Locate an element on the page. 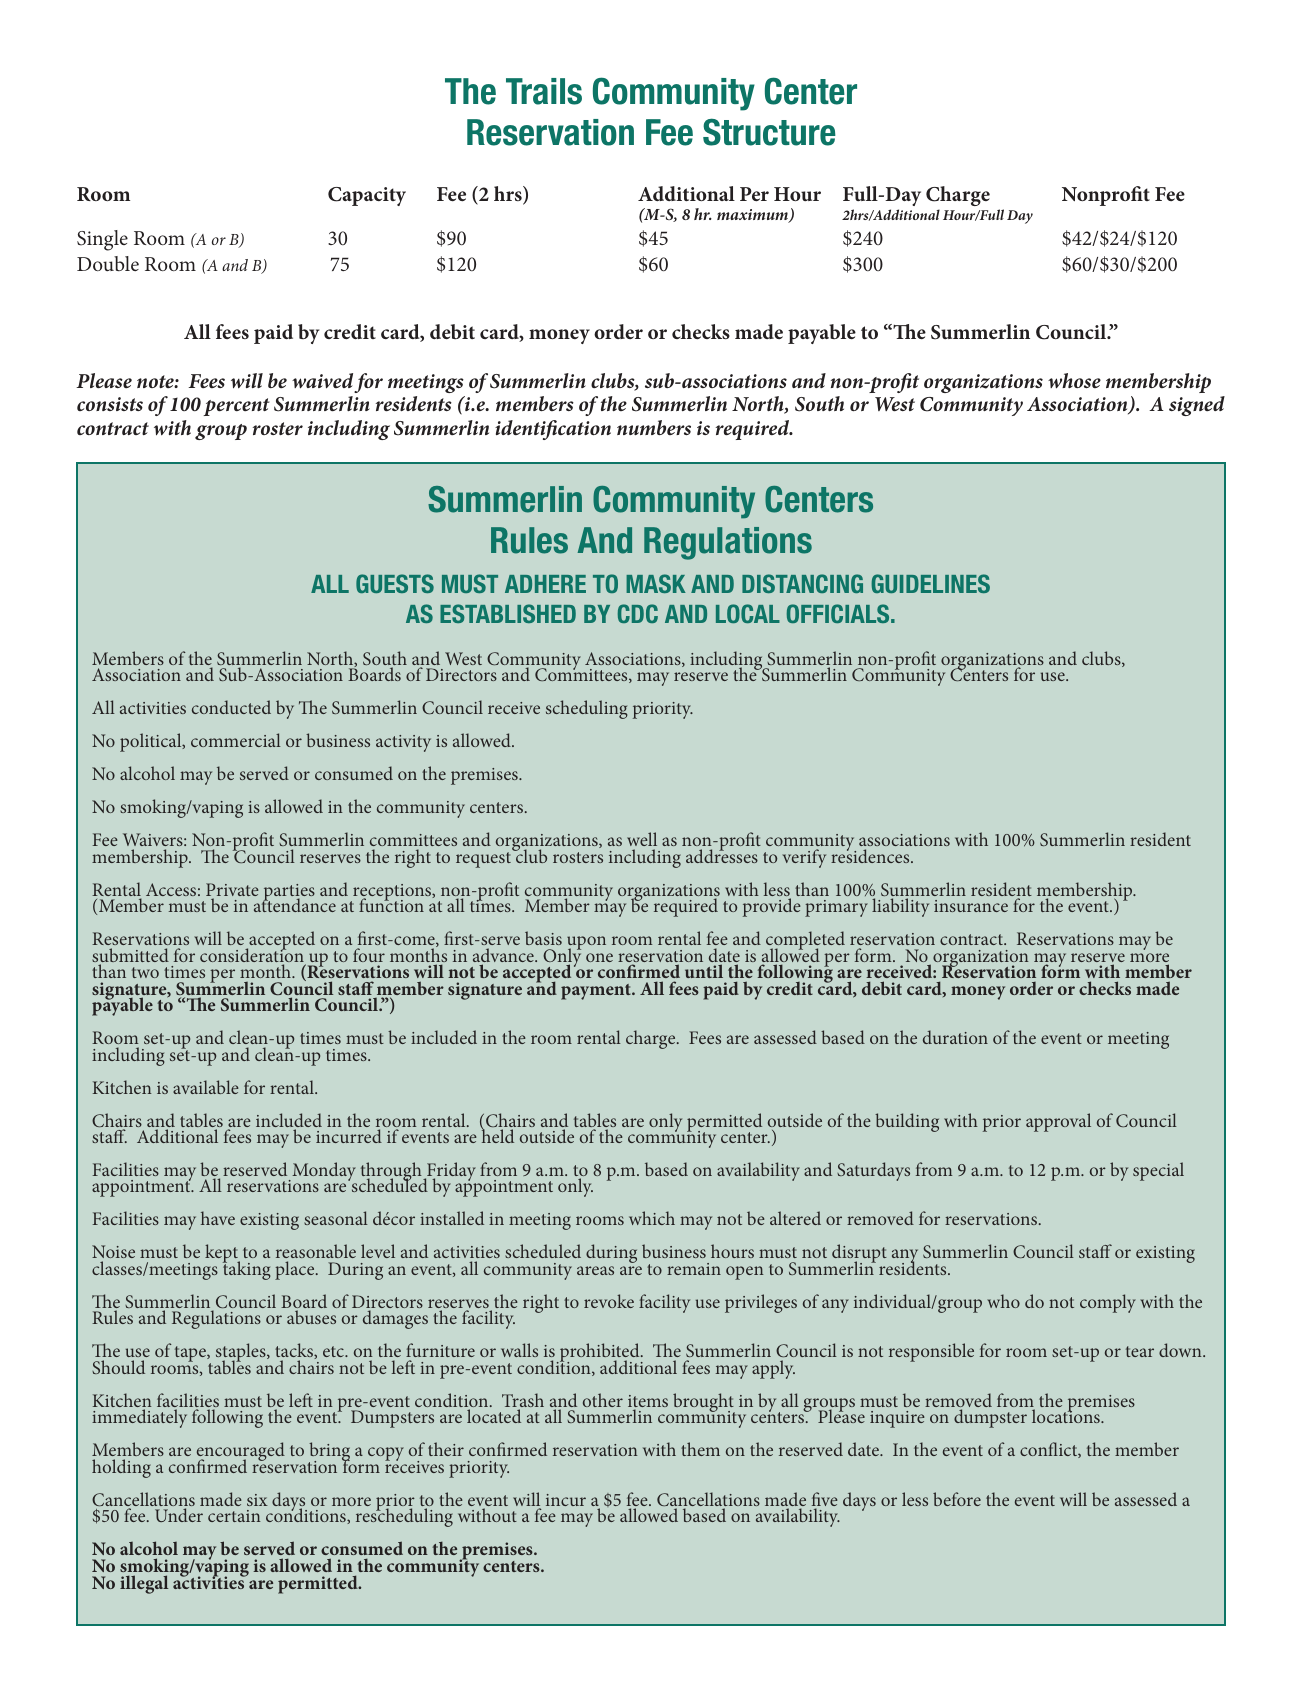 This image has width=1302, height=1685. certain is located at coordinates (234, 1516).
